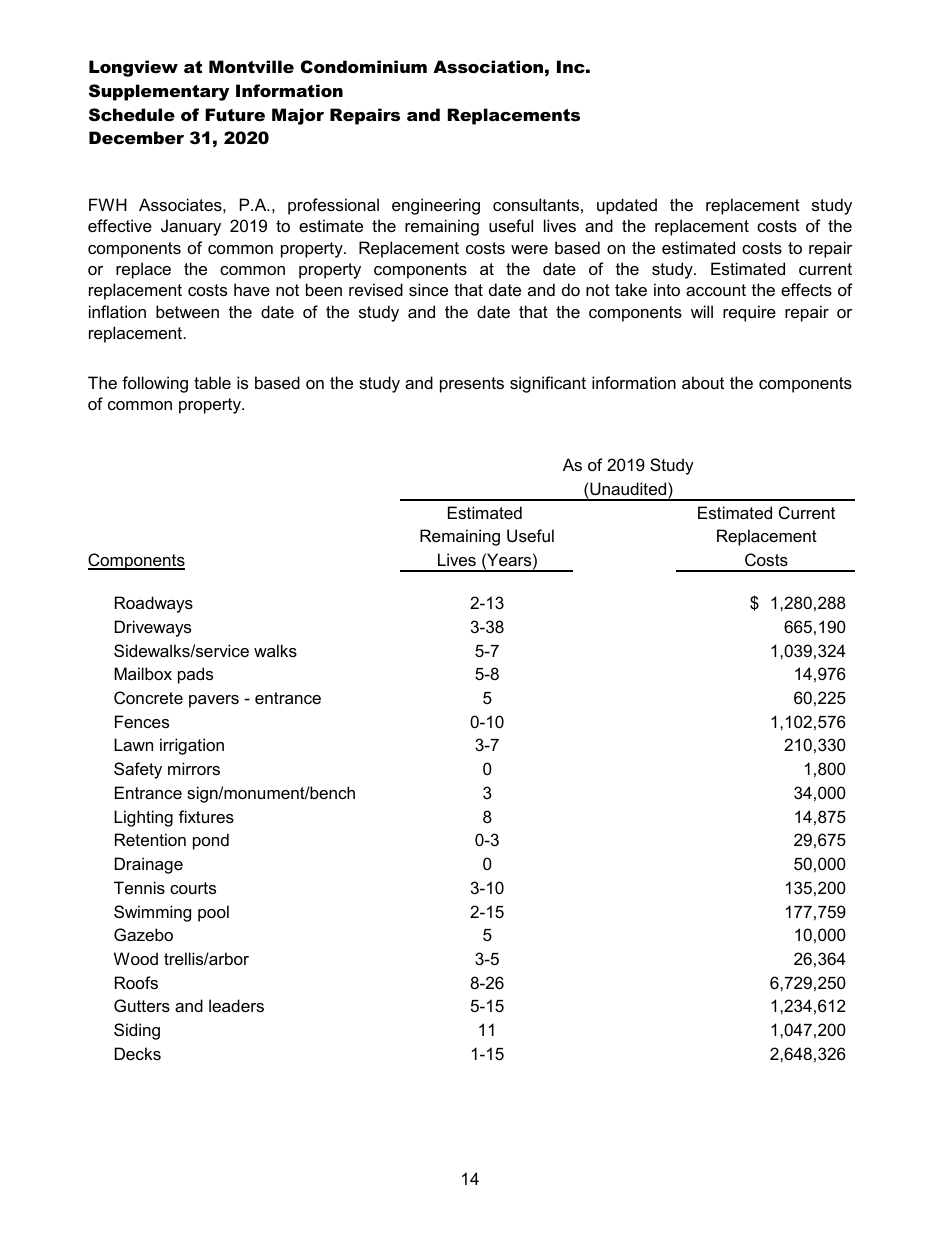 The image size is (952, 1233). I want to click on leaders, so click(236, 1005).
